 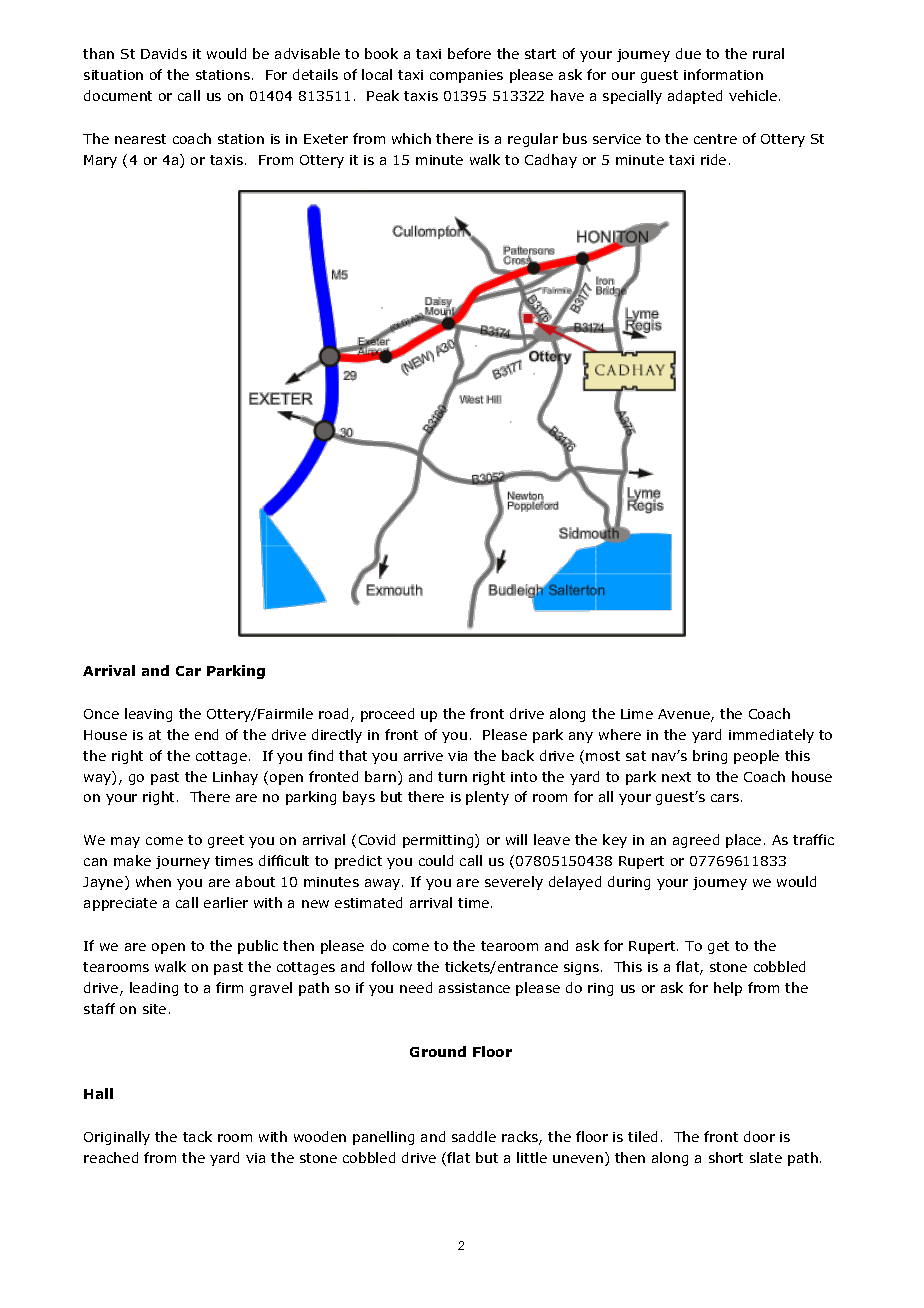 I want to click on information, so click(x=723, y=74).
